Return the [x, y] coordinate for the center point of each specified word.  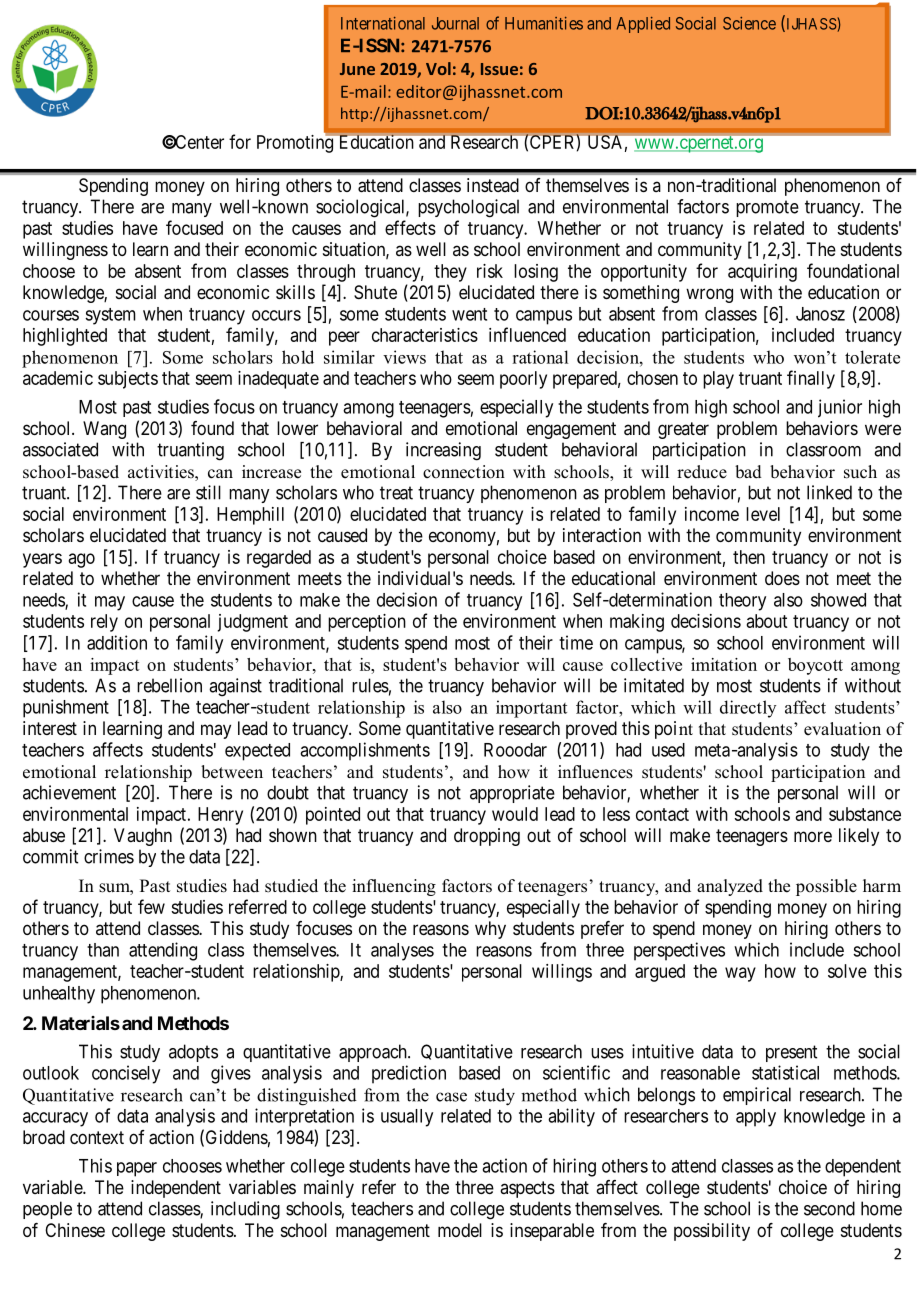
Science [749, 23]
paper [137, 1169]
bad [748, 472]
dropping [487, 837]
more [813, 836]
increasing [443, 451]
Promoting [296, 143]
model [460, 1230]
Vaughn [143, 837]
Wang [104, 430]
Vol [438, 68]
